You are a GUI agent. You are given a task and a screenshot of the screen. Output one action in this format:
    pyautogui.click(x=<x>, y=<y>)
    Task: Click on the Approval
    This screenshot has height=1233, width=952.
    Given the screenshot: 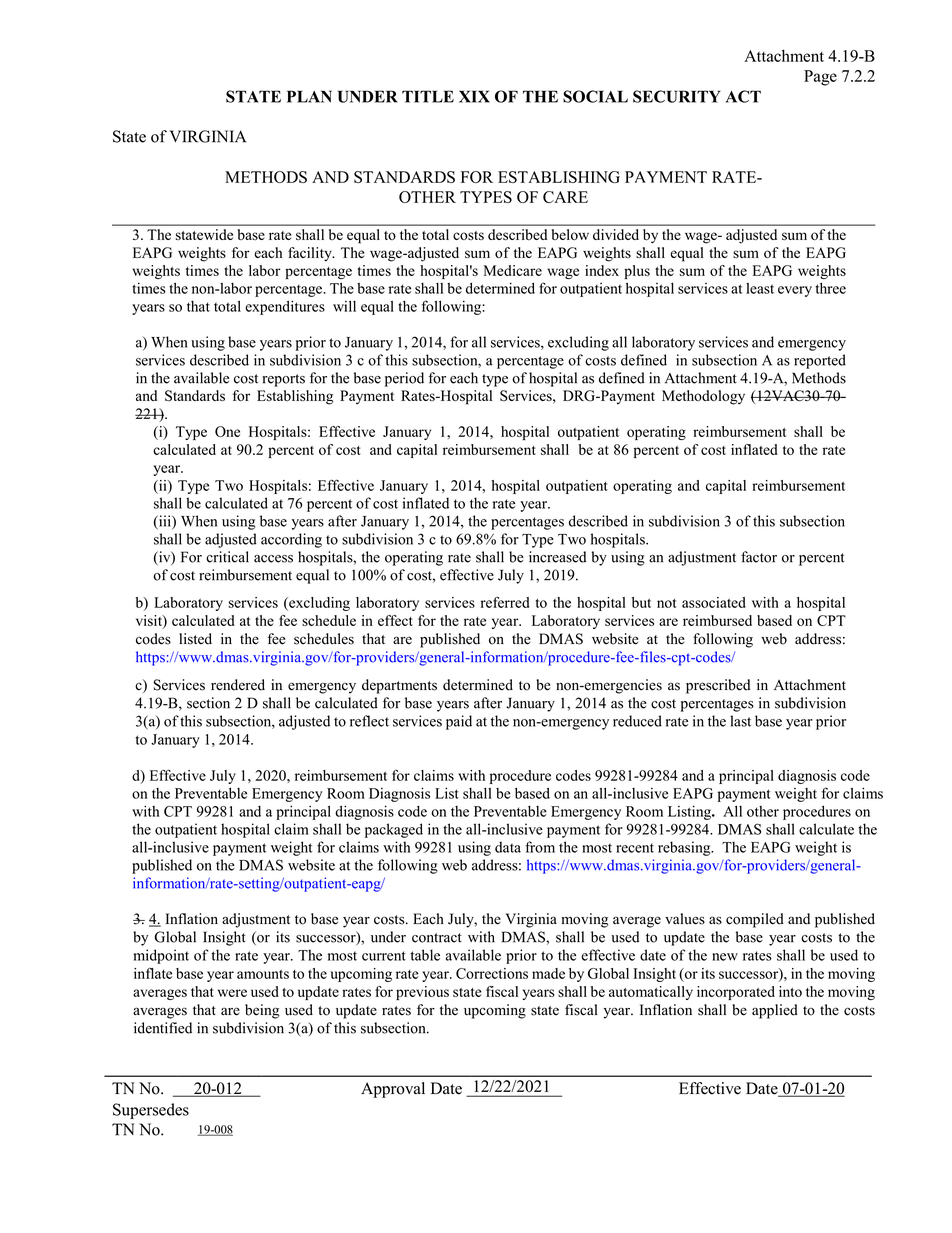 What is the action you would take?
    pyautogui.click(x=393, y=1090)
